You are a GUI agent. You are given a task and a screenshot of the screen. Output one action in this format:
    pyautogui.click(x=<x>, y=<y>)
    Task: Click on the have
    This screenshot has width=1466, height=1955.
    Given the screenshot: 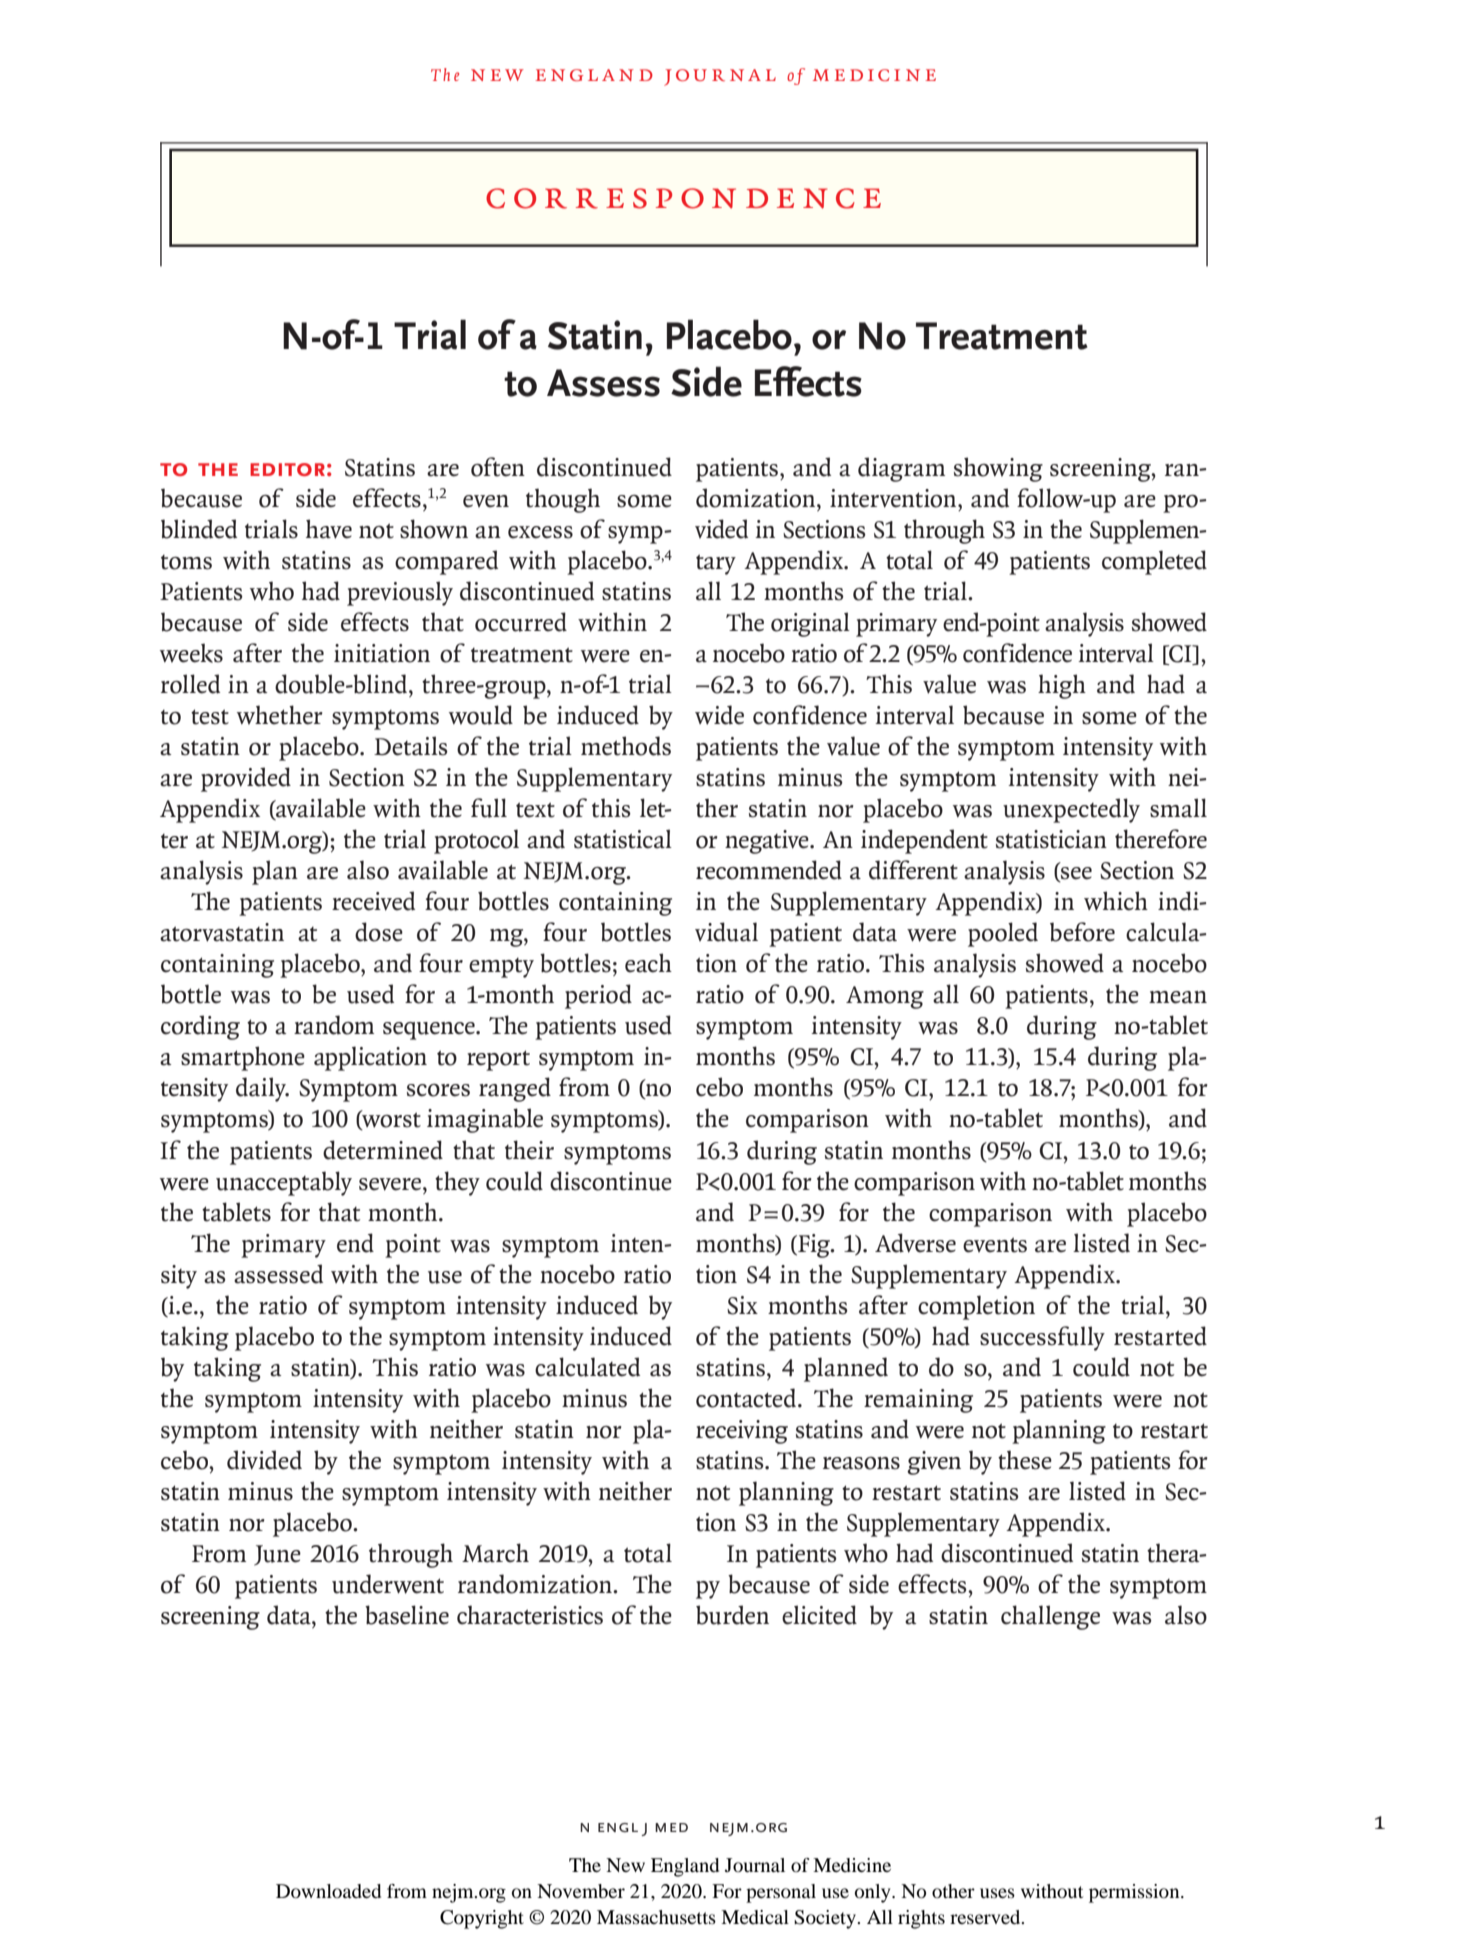 What is the action you would take?
    pyautogui.click(x=329, y=529)
